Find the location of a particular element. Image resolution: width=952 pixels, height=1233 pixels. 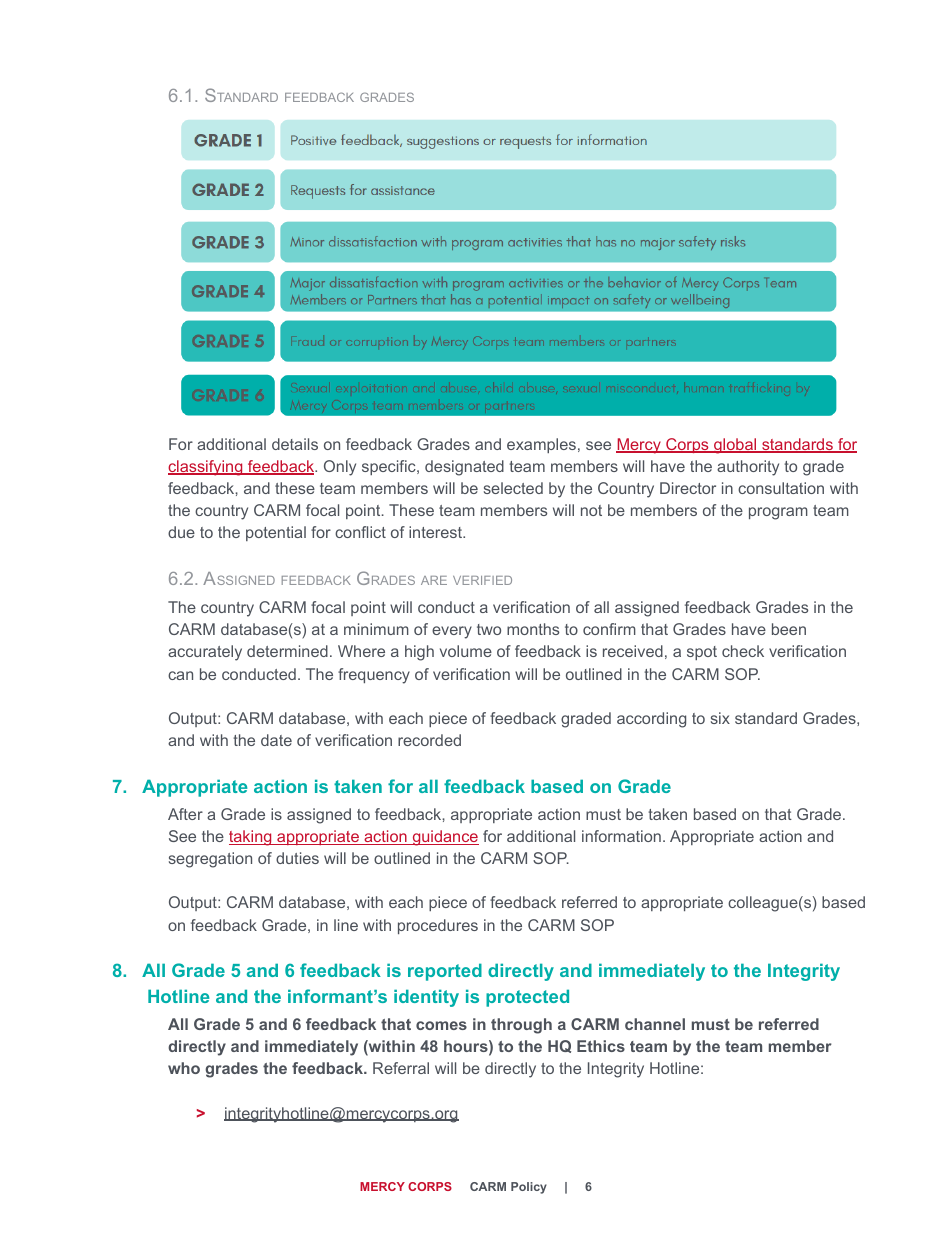

Ethics is located at coordinates (601, 1046).
